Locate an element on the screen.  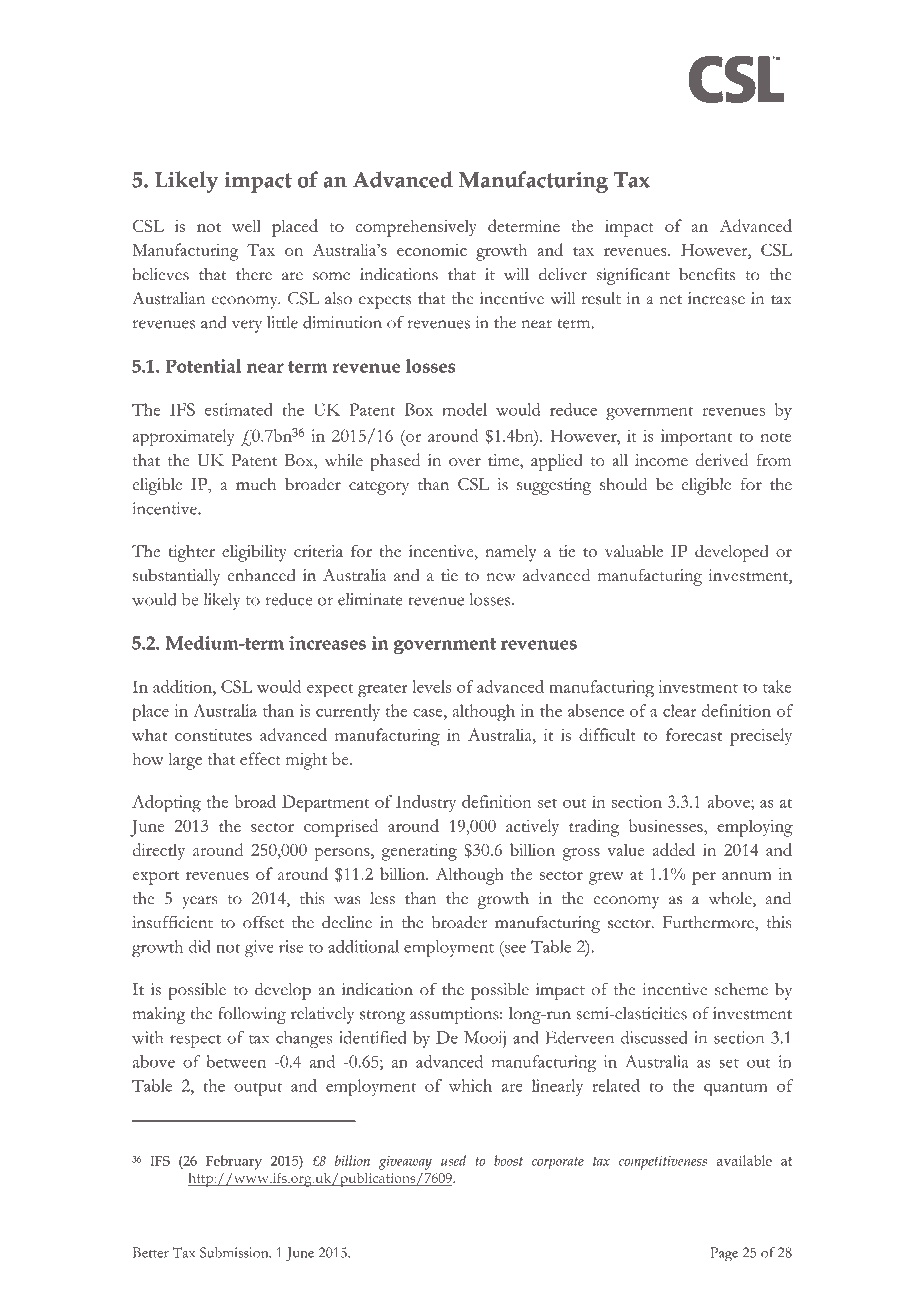
time is located at coordinates (504, 461).
